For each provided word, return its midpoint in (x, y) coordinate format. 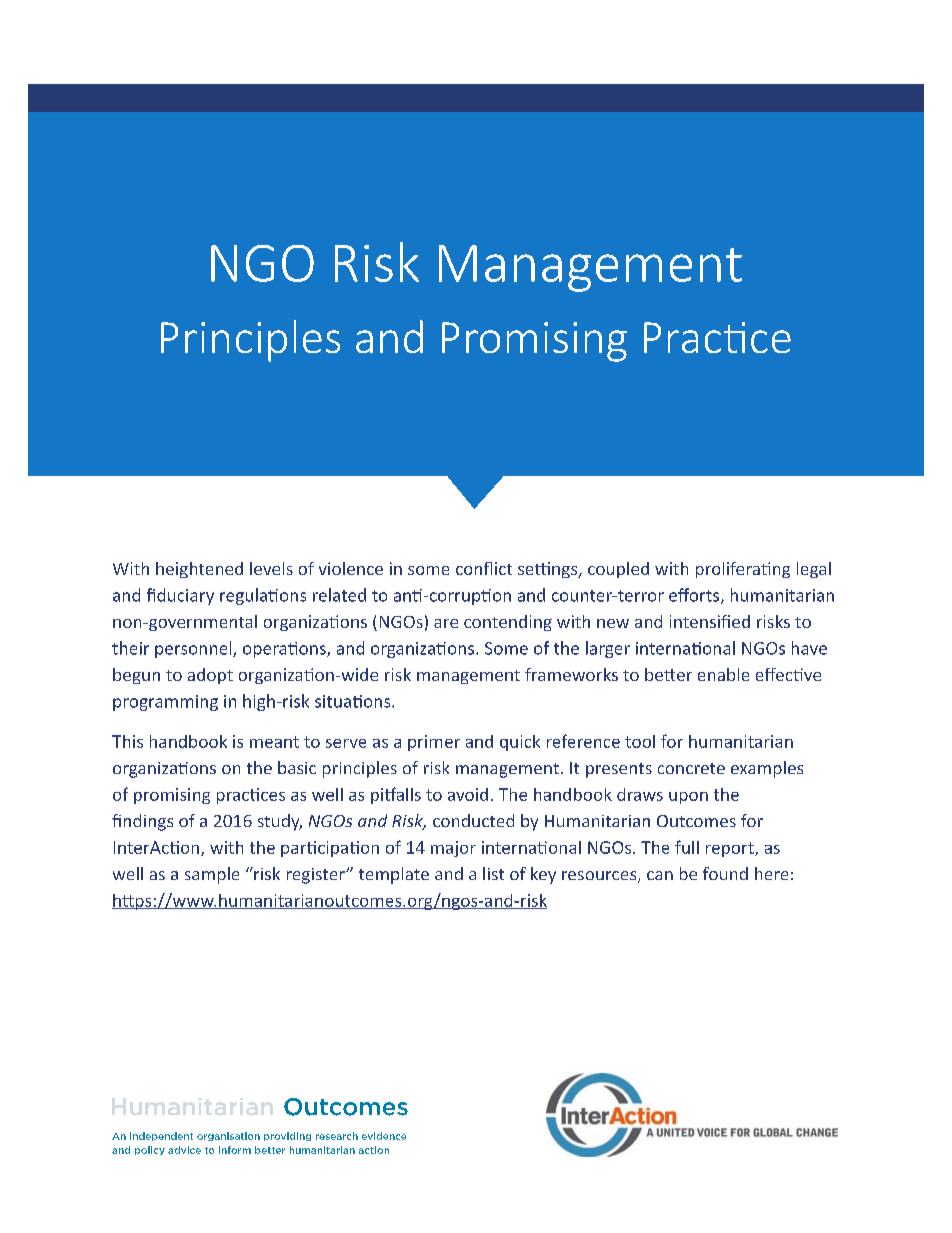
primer (434, 743)
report (731, 849)
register (317, 876)
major (453, 849)
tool (640, 741)
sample (212, 875)
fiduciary (180, 596)
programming (165, 703)
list (493, 873)
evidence (384, 1136)
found (725, 873)
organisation (228, 1136)
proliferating (743, 570)
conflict (484, 568)
